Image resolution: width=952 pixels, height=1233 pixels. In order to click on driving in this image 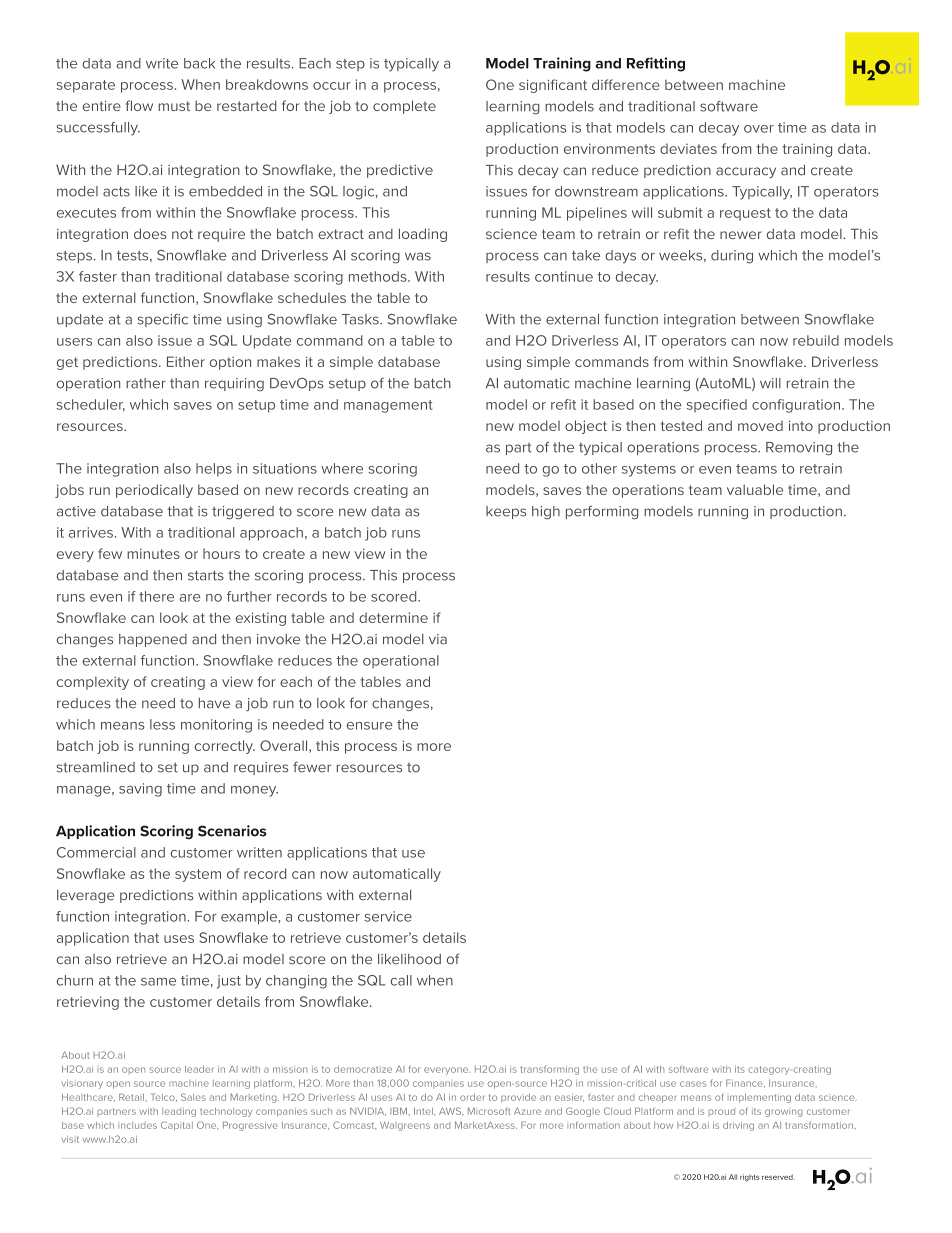, I will do `click(738, 1126)`.
